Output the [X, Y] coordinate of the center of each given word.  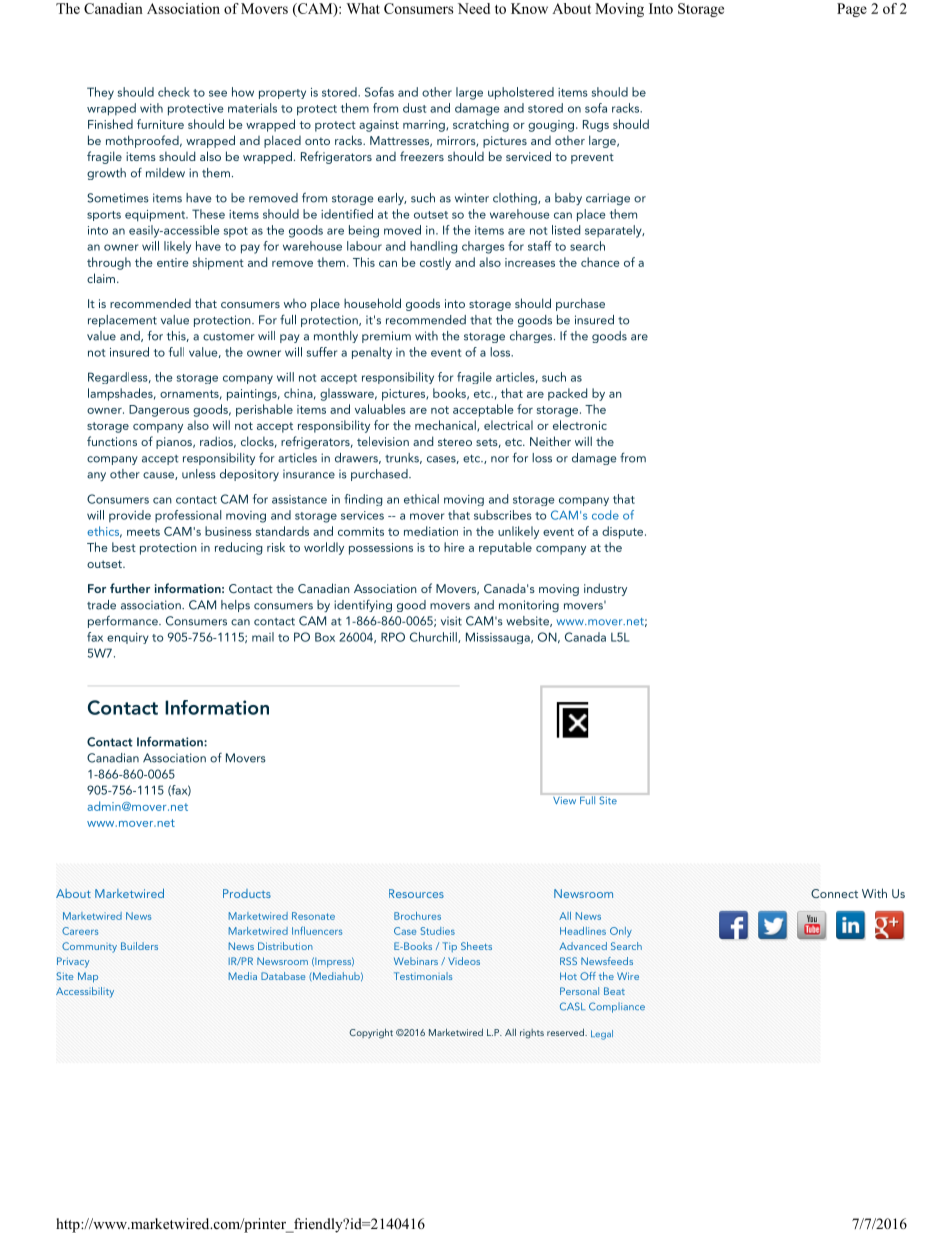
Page [852, 10]
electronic [580, 425]
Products [247, 893]
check [174, 92]
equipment [156, 216]
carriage [608, 199]
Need [474, 8]
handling [433, 247]
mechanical [446, 426]
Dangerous [159, 411]
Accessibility [85, 992]
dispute [624, 532]
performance [124, 621]
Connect [834, 893]
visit [451, 621]
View [564, 800]
